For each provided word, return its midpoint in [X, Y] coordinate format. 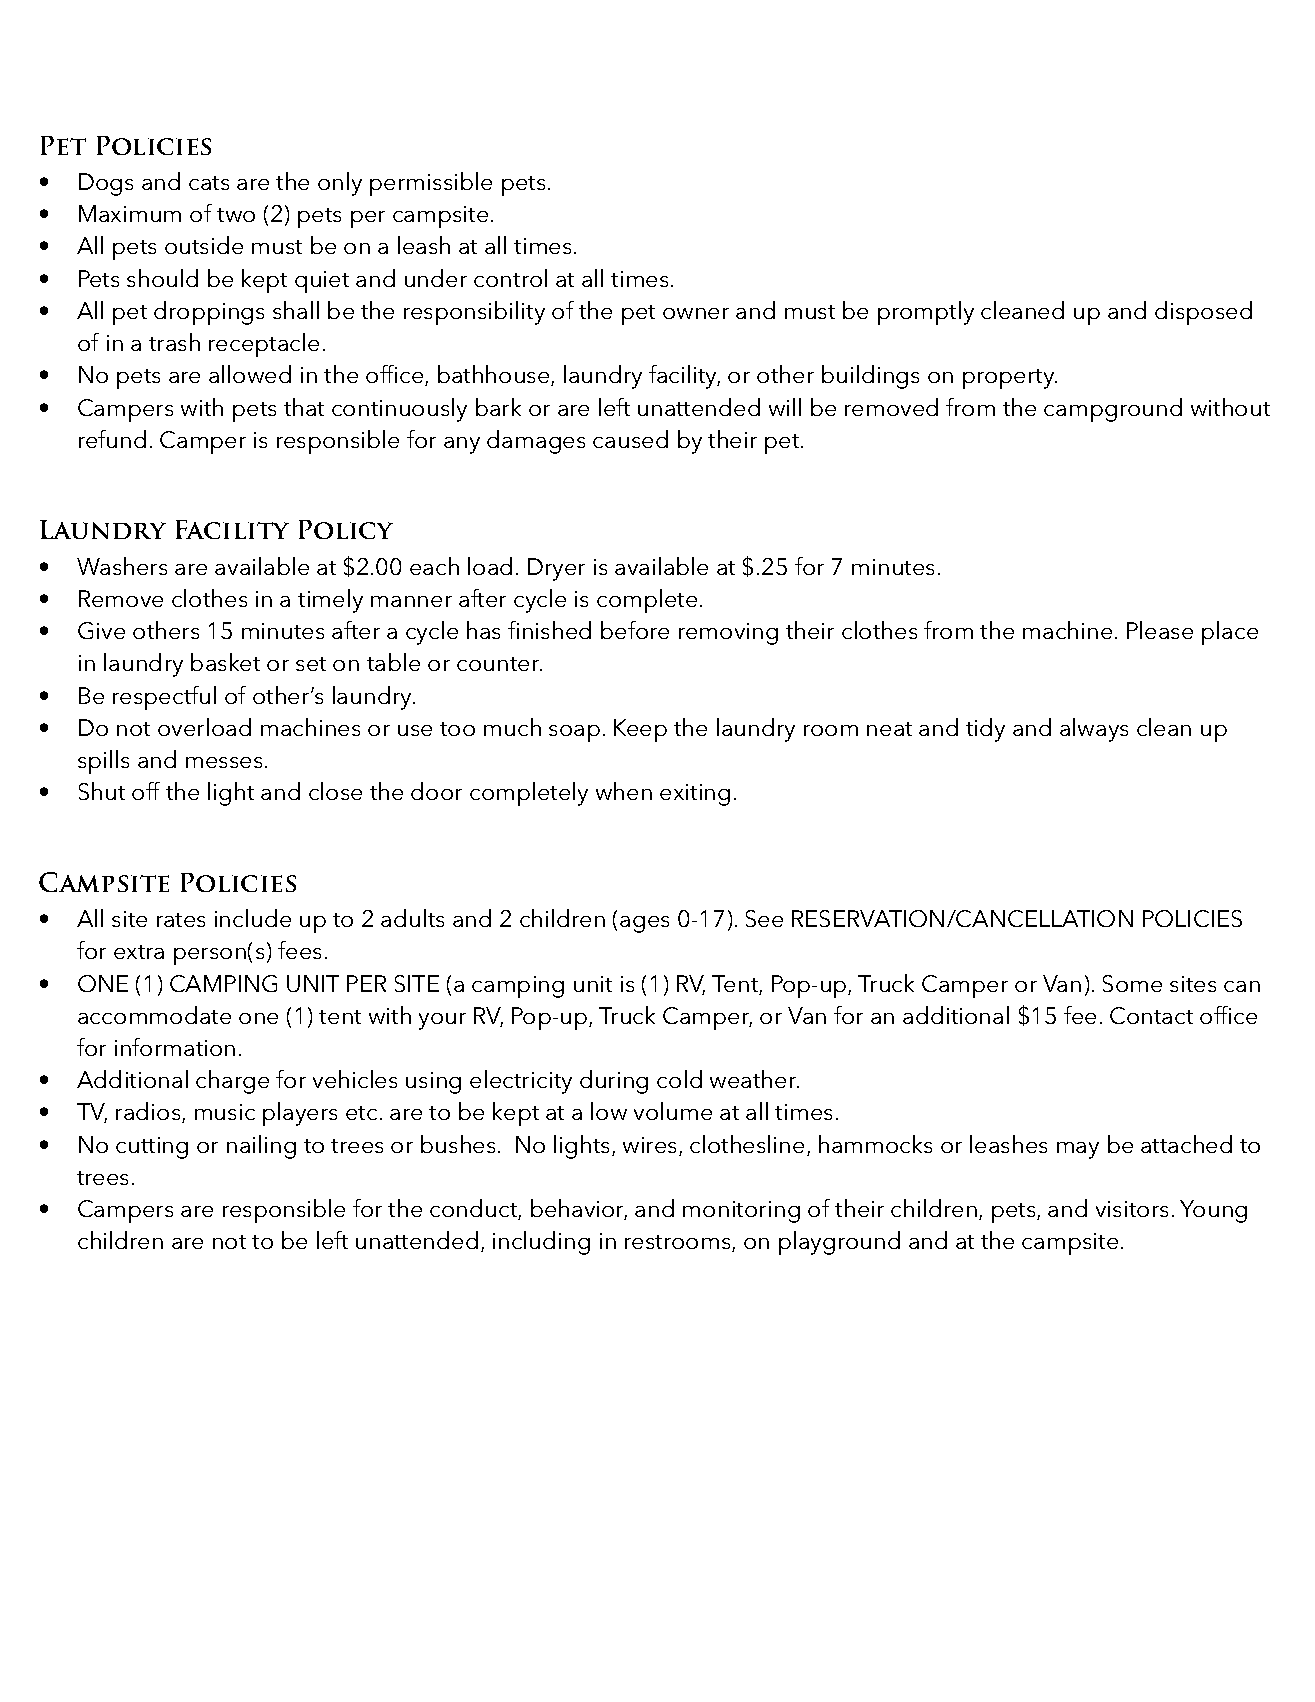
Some [1132, 983]
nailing [261, 1147]
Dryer [556, 569]
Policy [346, 529]
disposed [1203, 313]
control [510, 278]
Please [1160, 630]
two [236, 215]
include [253, 918]
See [764, 918]
